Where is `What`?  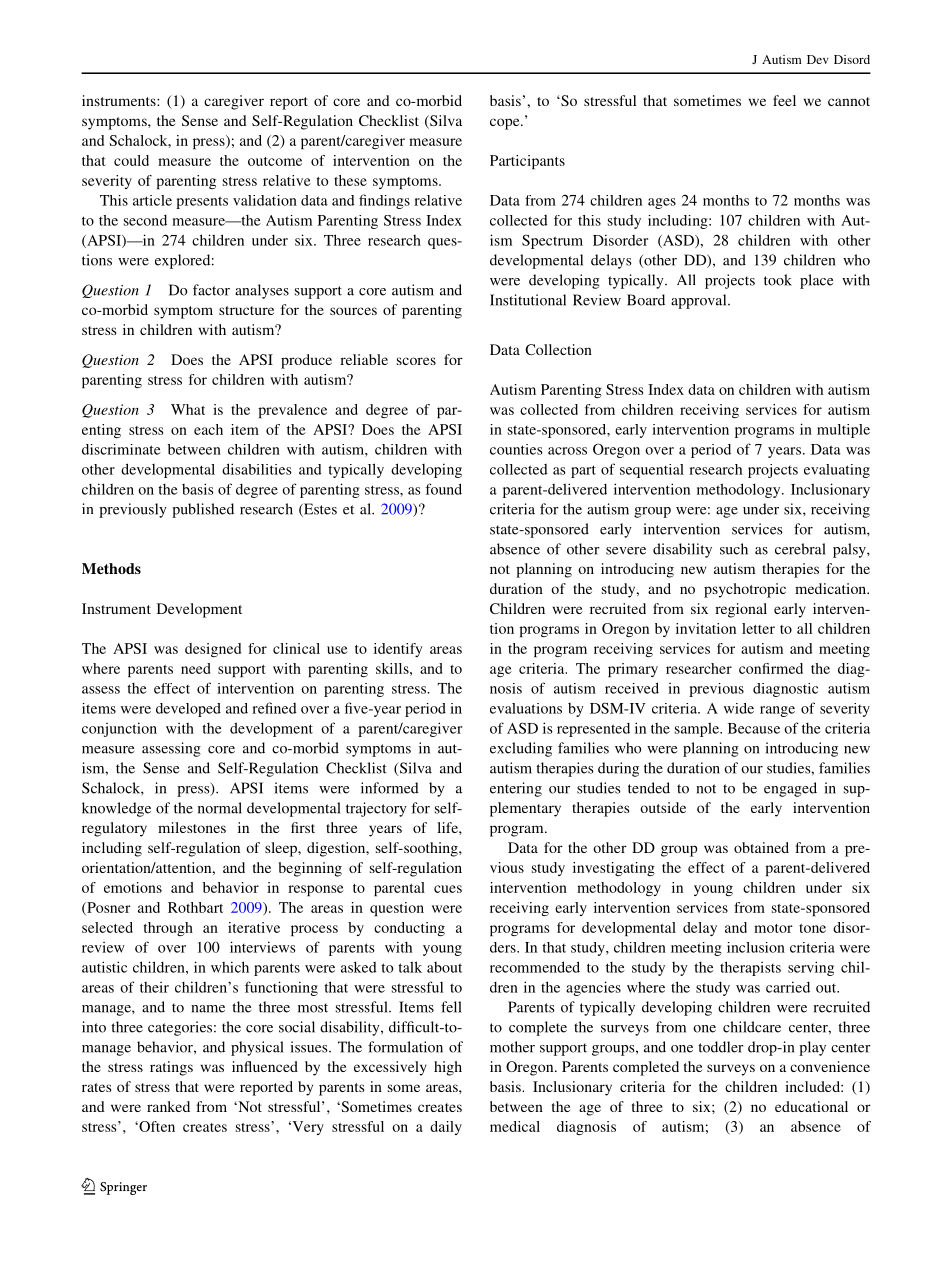 What is located at coordinates (188, 409).
